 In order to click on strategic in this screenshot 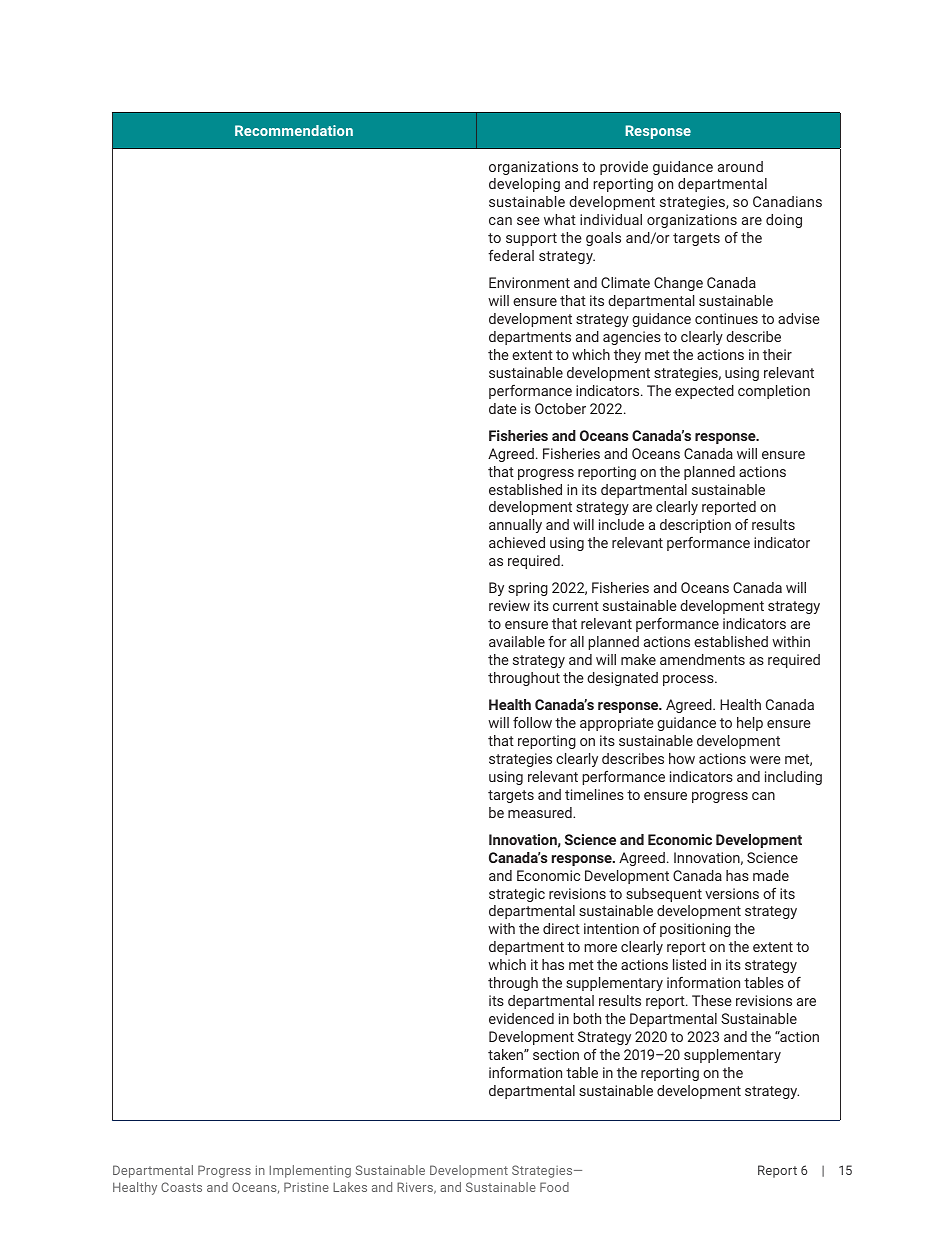, I will do `click(517, 895)`.
